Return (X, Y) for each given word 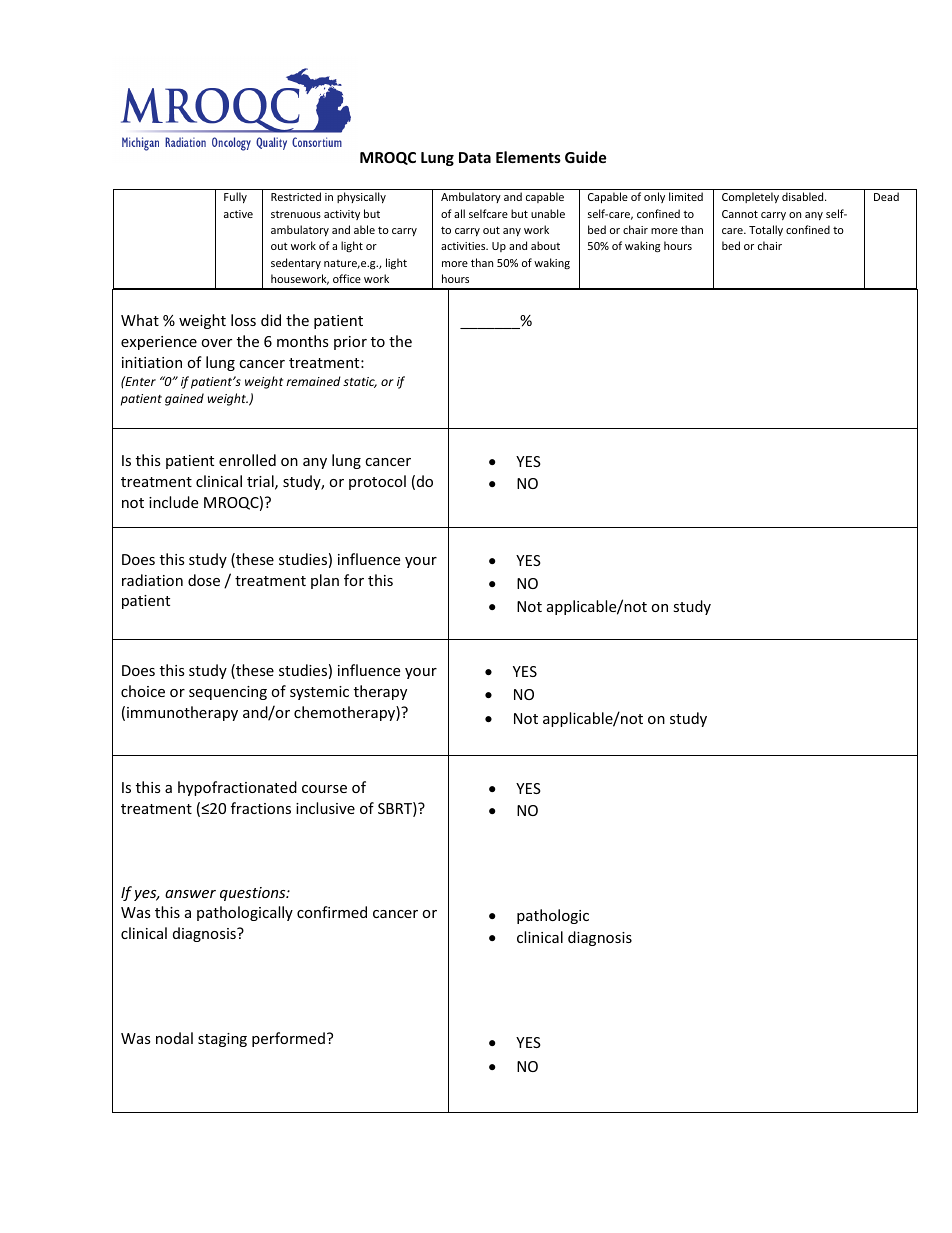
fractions (261, 808)
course (324, 789)
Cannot (740, 214)
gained (184, 399)
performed (288, 1039)
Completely (750, 197)
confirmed (332, 912)
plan (325, 581)
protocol (377, 482)
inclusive (325, 808)
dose (204, 580)
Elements (528, 157)
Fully (235, 197)
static (360, 382)
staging (222, 1040)
